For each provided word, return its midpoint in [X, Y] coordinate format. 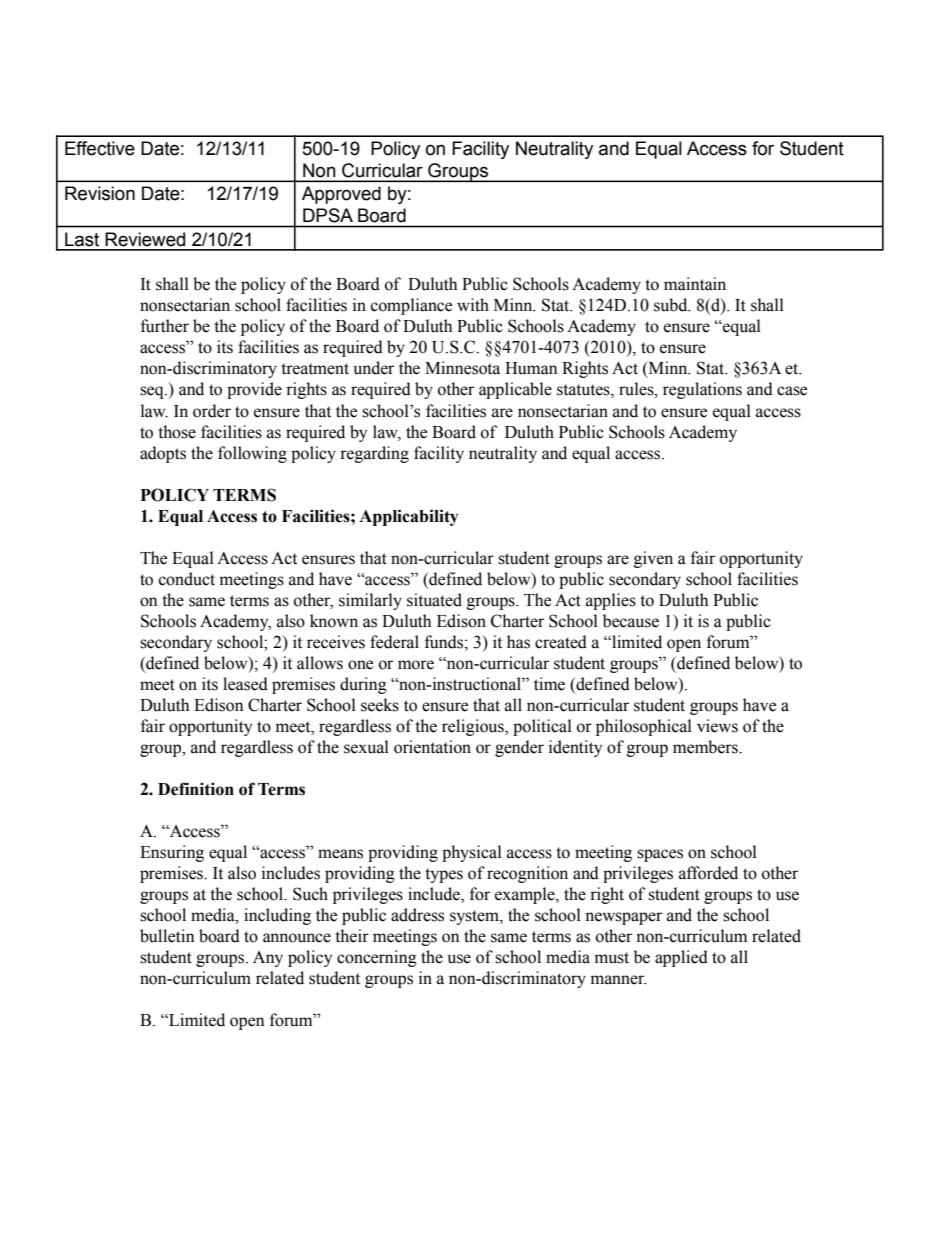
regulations [702, 390]
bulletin [167, 936]
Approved [341, 195]
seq [153, 392]
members [706, 747]
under [374, 368]
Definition [196, 789]
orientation [432, 747]
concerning [377, 958]
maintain [695, 284]
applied [681, 958]
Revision [100, 193]
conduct [187, 579]
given [653, 559]
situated [434, 600]
